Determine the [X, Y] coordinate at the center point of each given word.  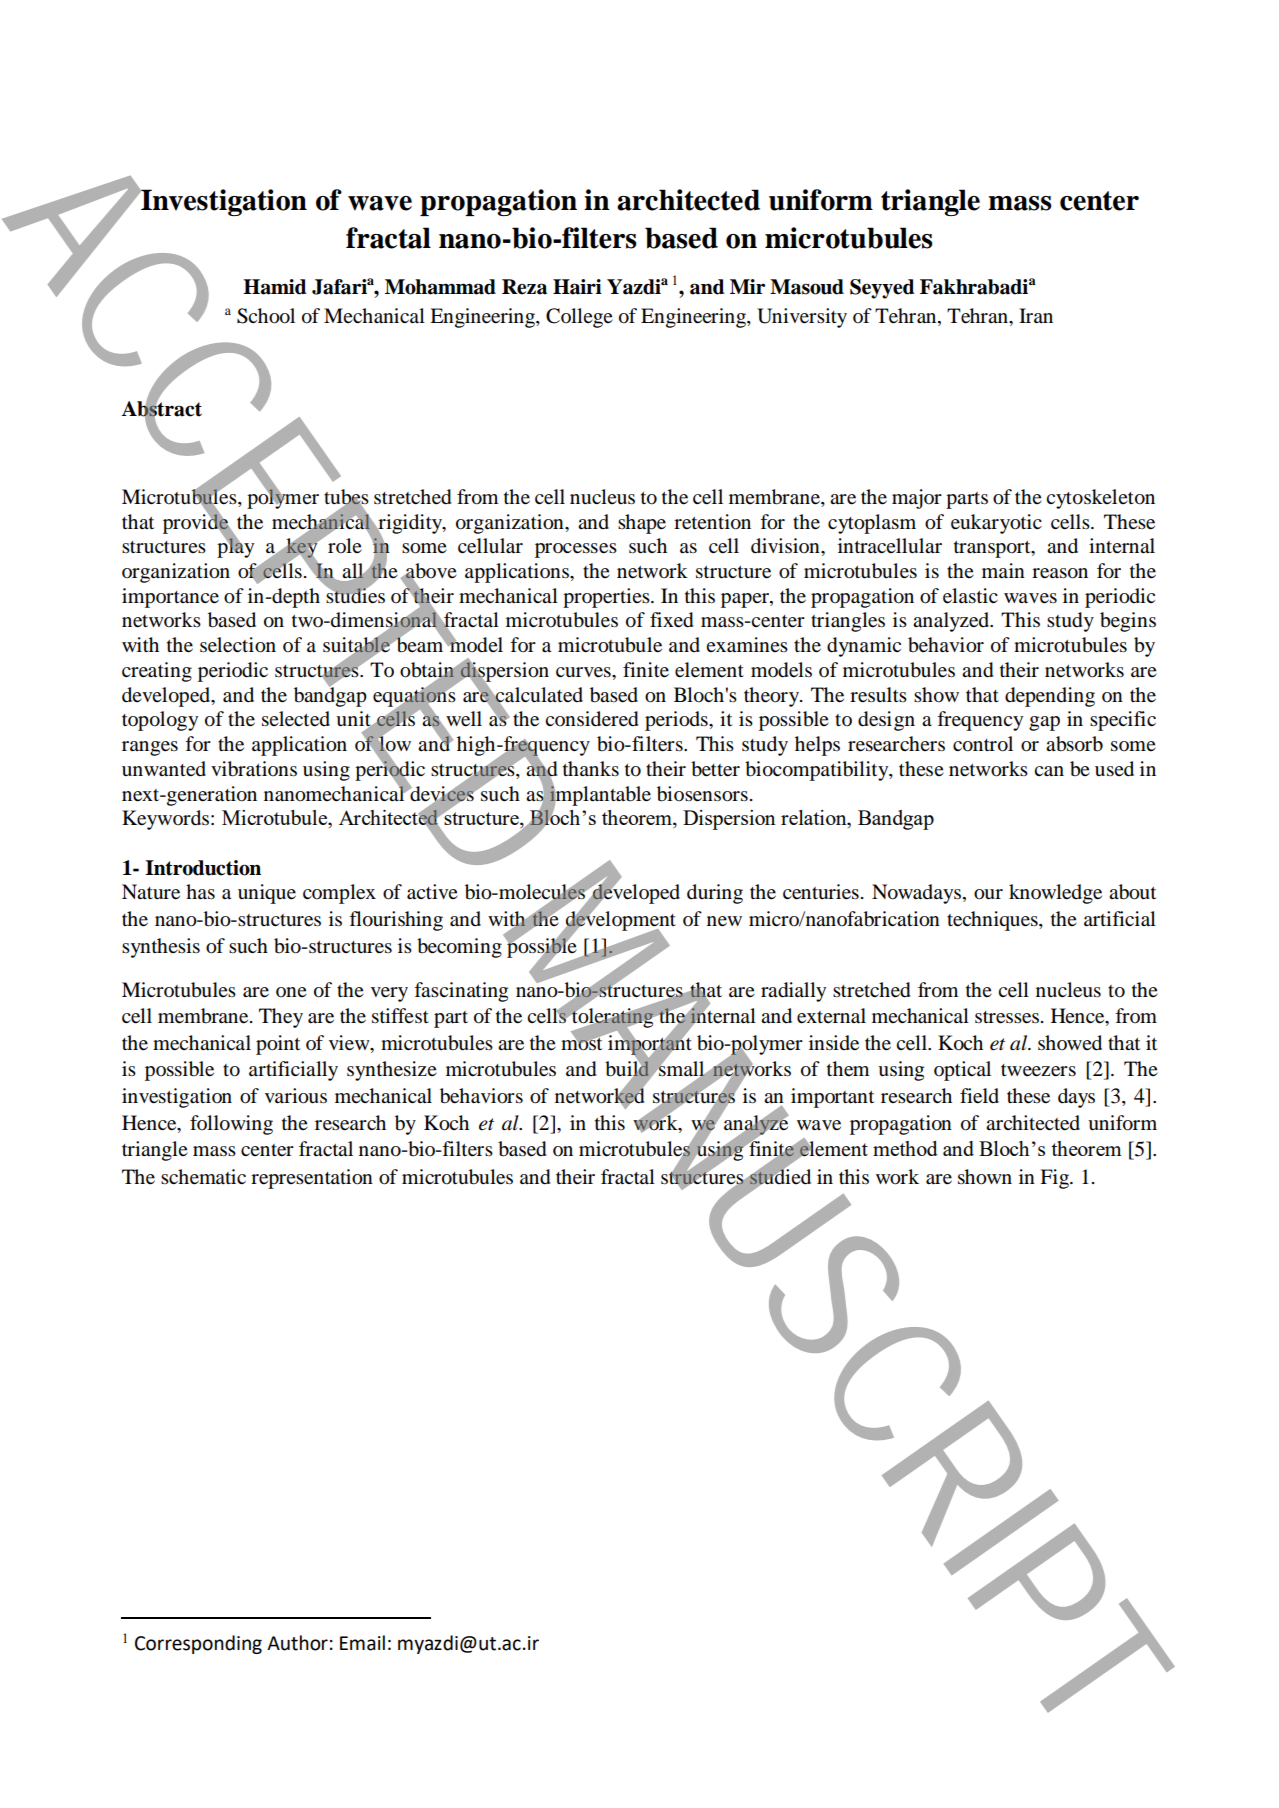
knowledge [1055, 894]
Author [297, 1643]
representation [312, 1179]
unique [267, 894]
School [266, 316]
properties [607, 598]
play [235, 547]
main [1003, 570]
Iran [1036, 315]
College [579, 318]
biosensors [702, 794]
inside [834, 1043]
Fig [1055, 1179]
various [296, 1096]
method [905, 1148]
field [979, 1096]
